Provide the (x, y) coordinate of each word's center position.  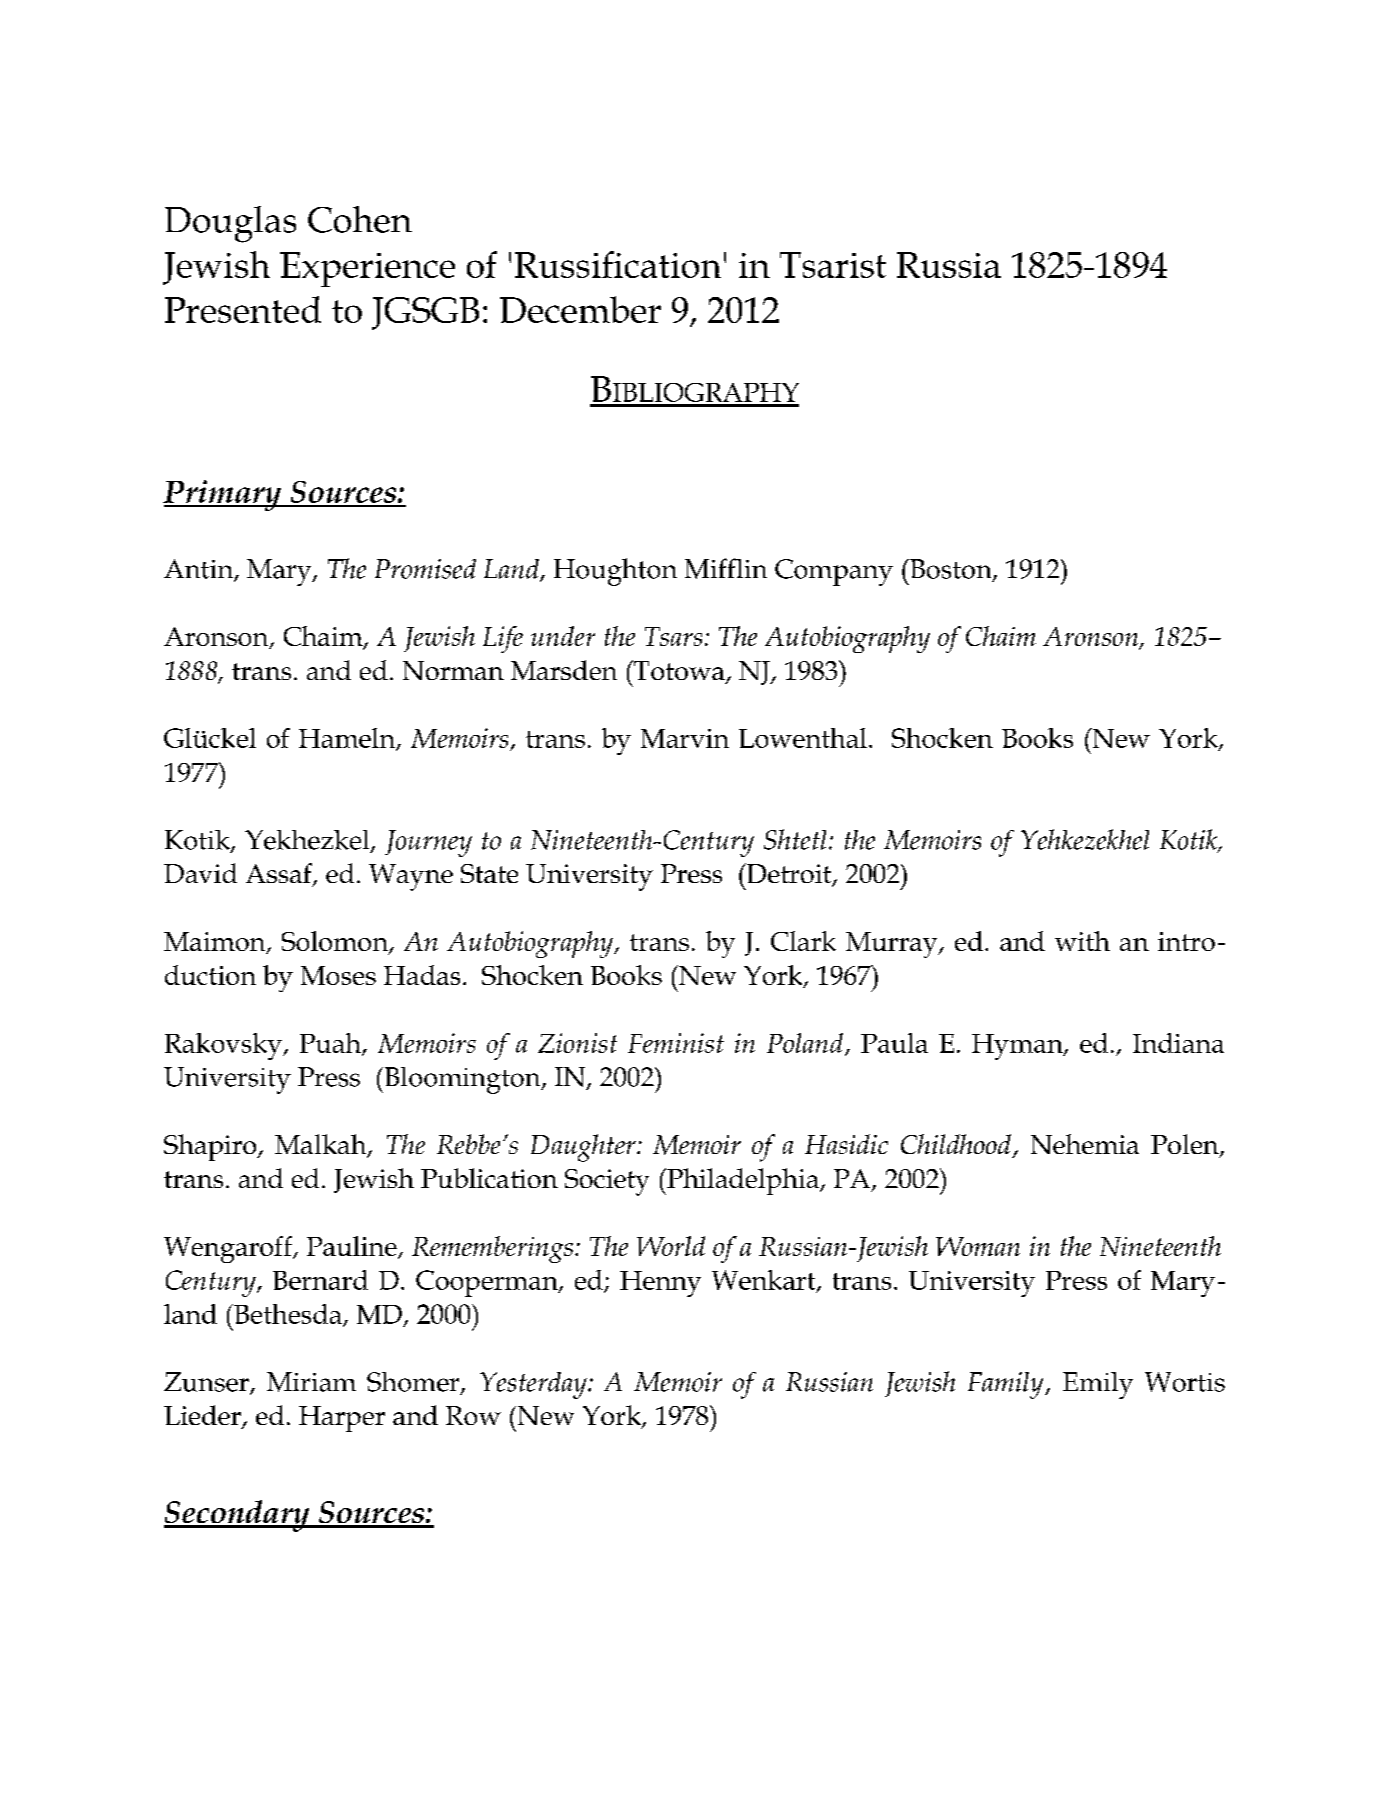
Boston (951, 570)
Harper (342, 1419)
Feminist (676, 1043)
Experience (367, 269)
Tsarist (833, 265)
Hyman (1018, 1047)
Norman (453, 670)
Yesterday (534, 1385)
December (580, 309)
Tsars (673, 636)
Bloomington (462, 1080)
